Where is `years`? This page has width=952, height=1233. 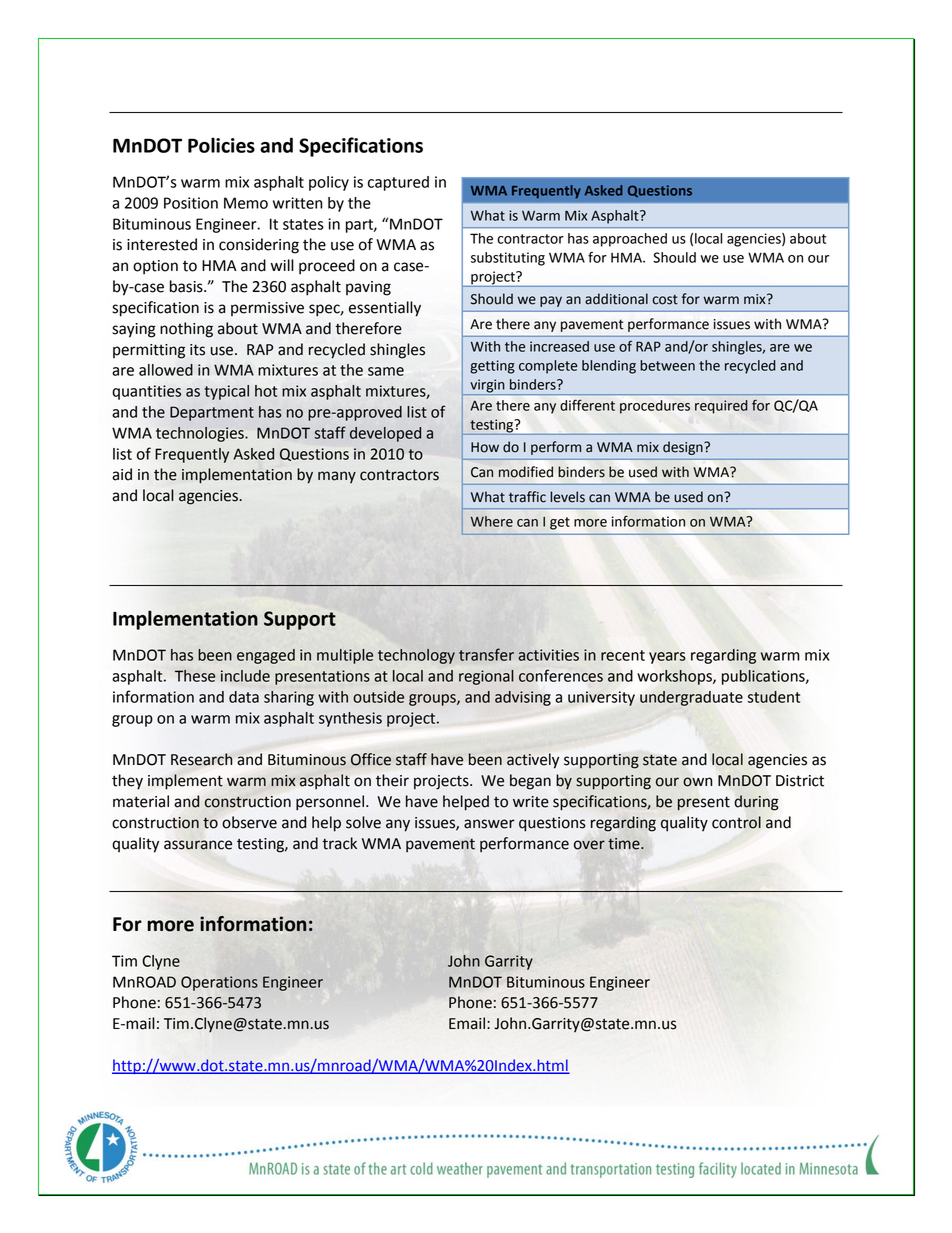
years is located at coordinates (667, 658).
